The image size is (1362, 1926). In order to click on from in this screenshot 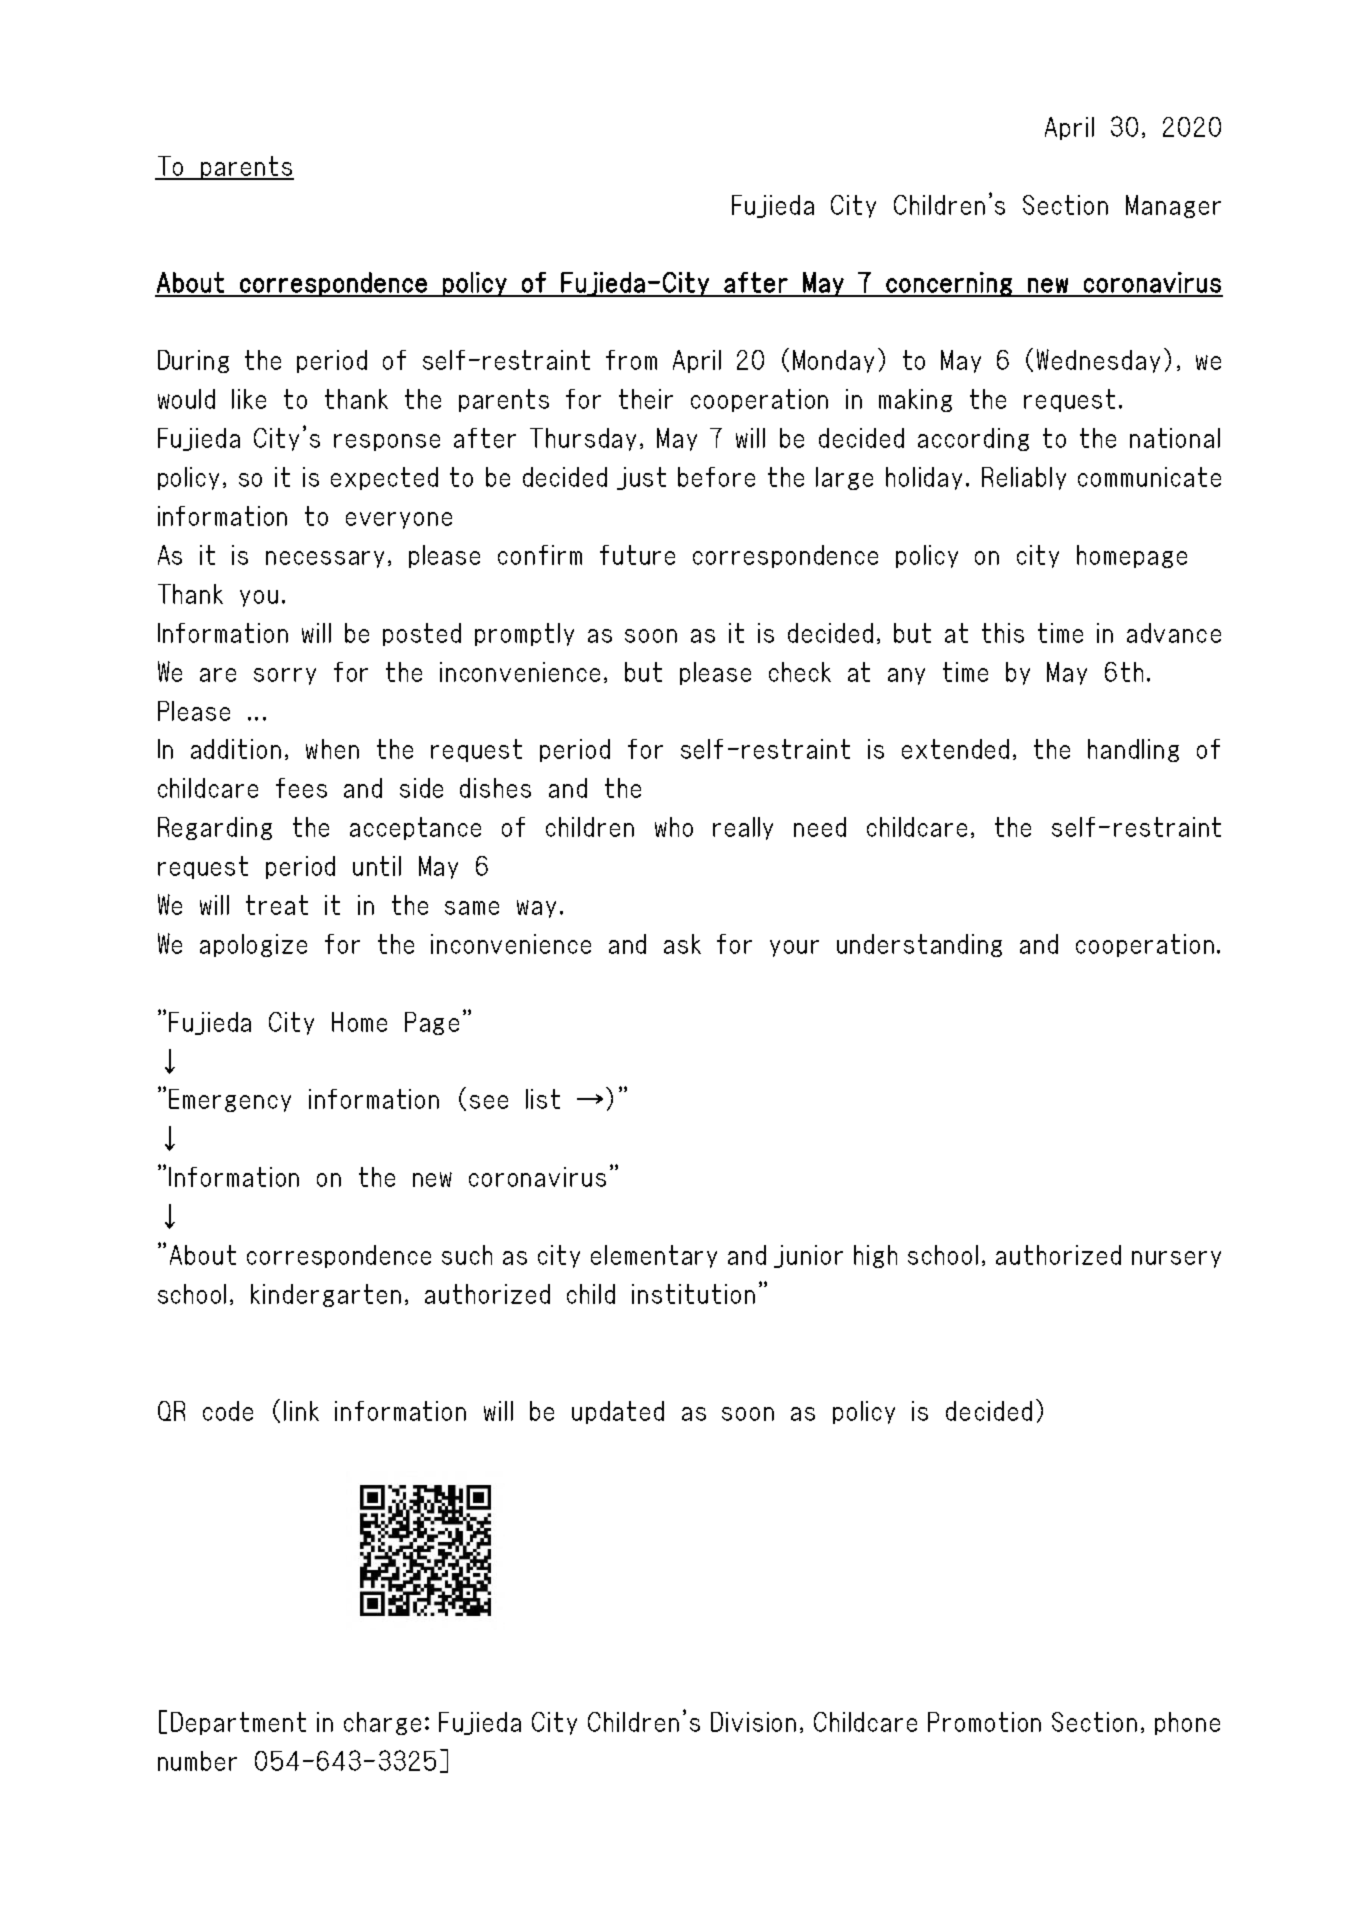, I will do `click(631, 360)`.
